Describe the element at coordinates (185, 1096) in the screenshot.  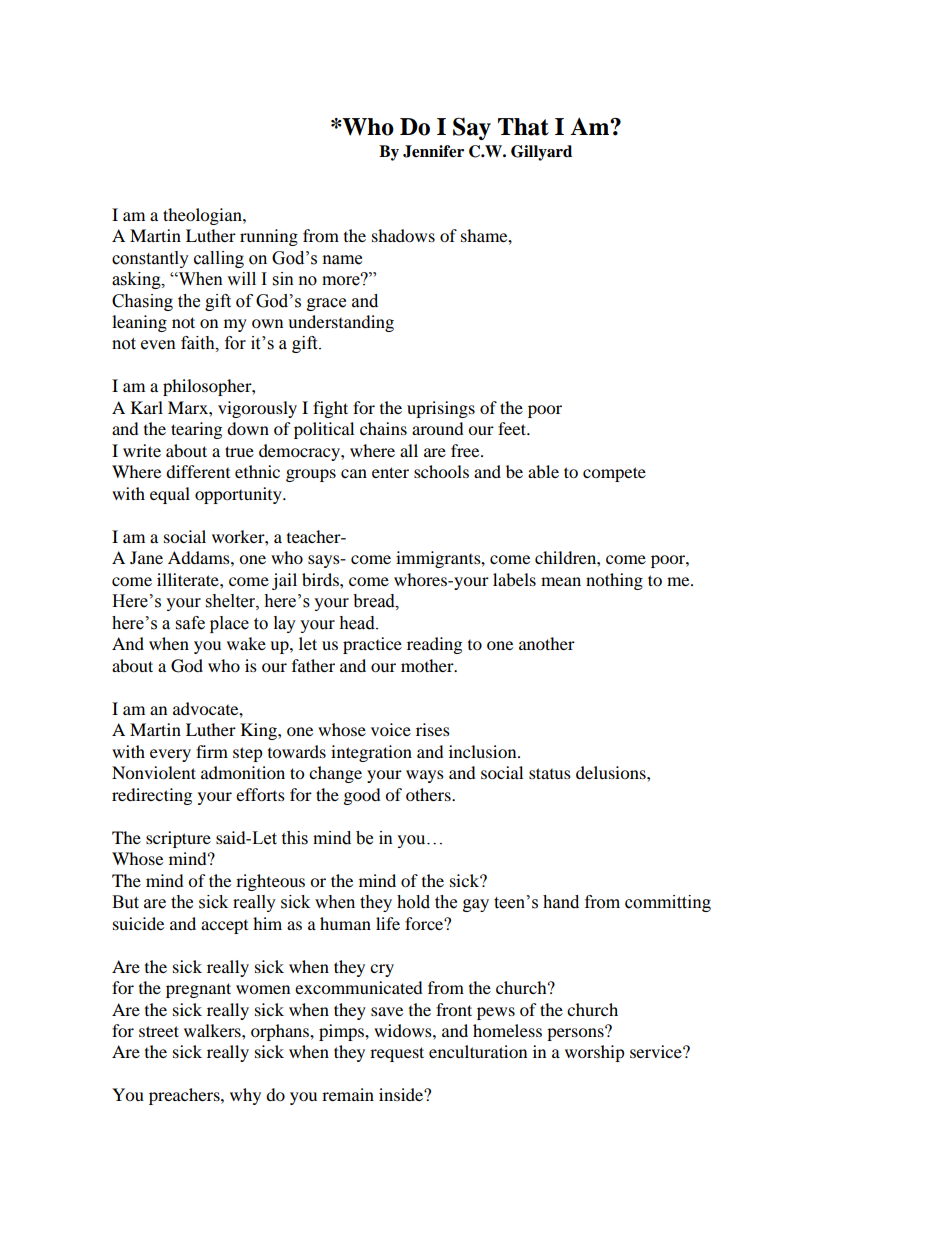
I see `preachers` at that location.
